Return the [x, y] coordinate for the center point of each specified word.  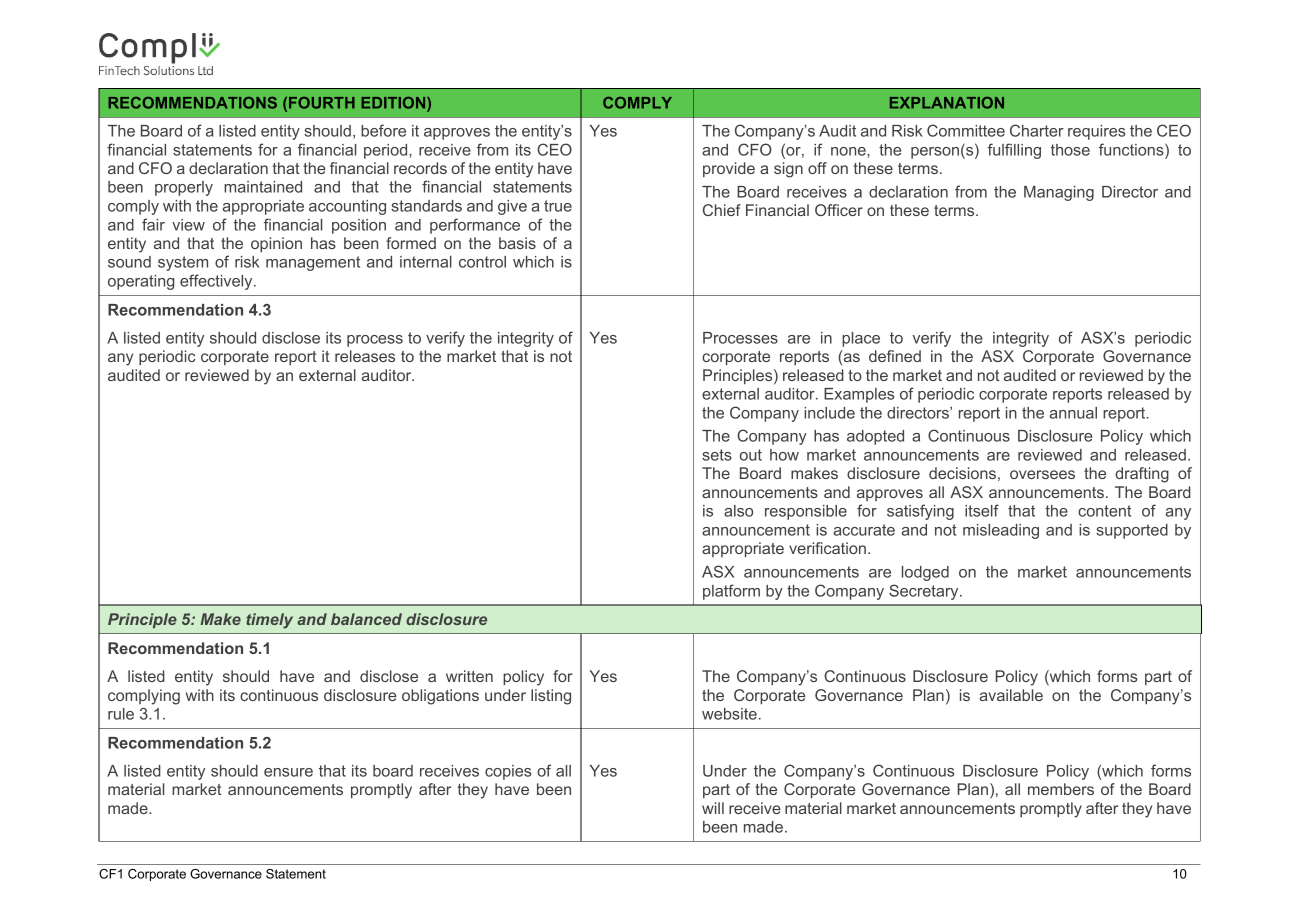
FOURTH [322, 103]
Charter [1037, 130]
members [1061, 789]
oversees [1042, 474]
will [713, 808]
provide [729, 169]
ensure [288, 772]
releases [365, 356]
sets [717, 455]
